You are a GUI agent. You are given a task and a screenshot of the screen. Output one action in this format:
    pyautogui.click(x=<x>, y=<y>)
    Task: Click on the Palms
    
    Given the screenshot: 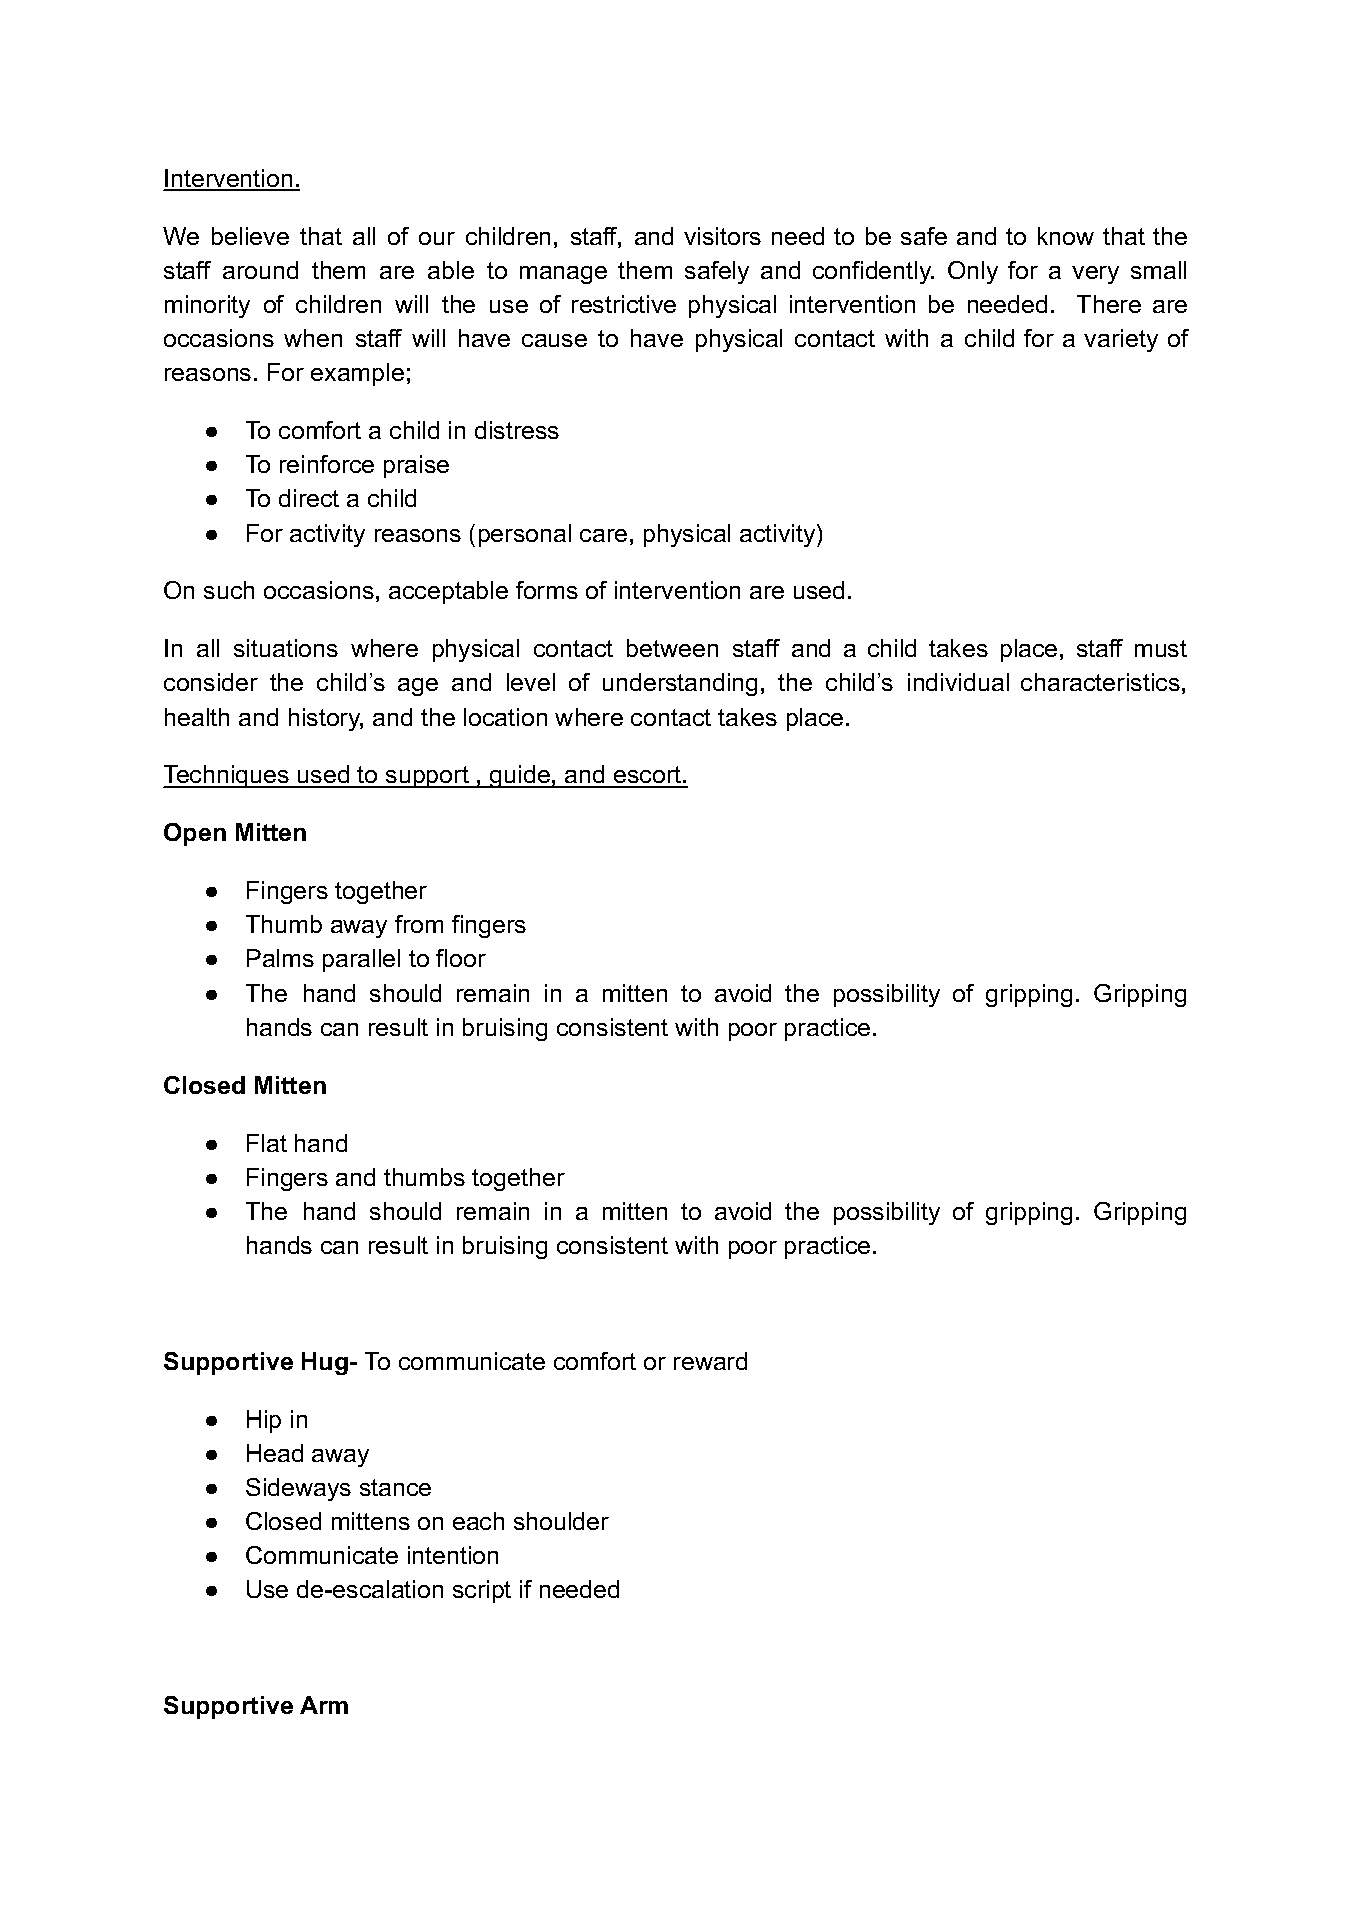 What is the action you would take?
    pyautogui.click(x=280, y=958)
